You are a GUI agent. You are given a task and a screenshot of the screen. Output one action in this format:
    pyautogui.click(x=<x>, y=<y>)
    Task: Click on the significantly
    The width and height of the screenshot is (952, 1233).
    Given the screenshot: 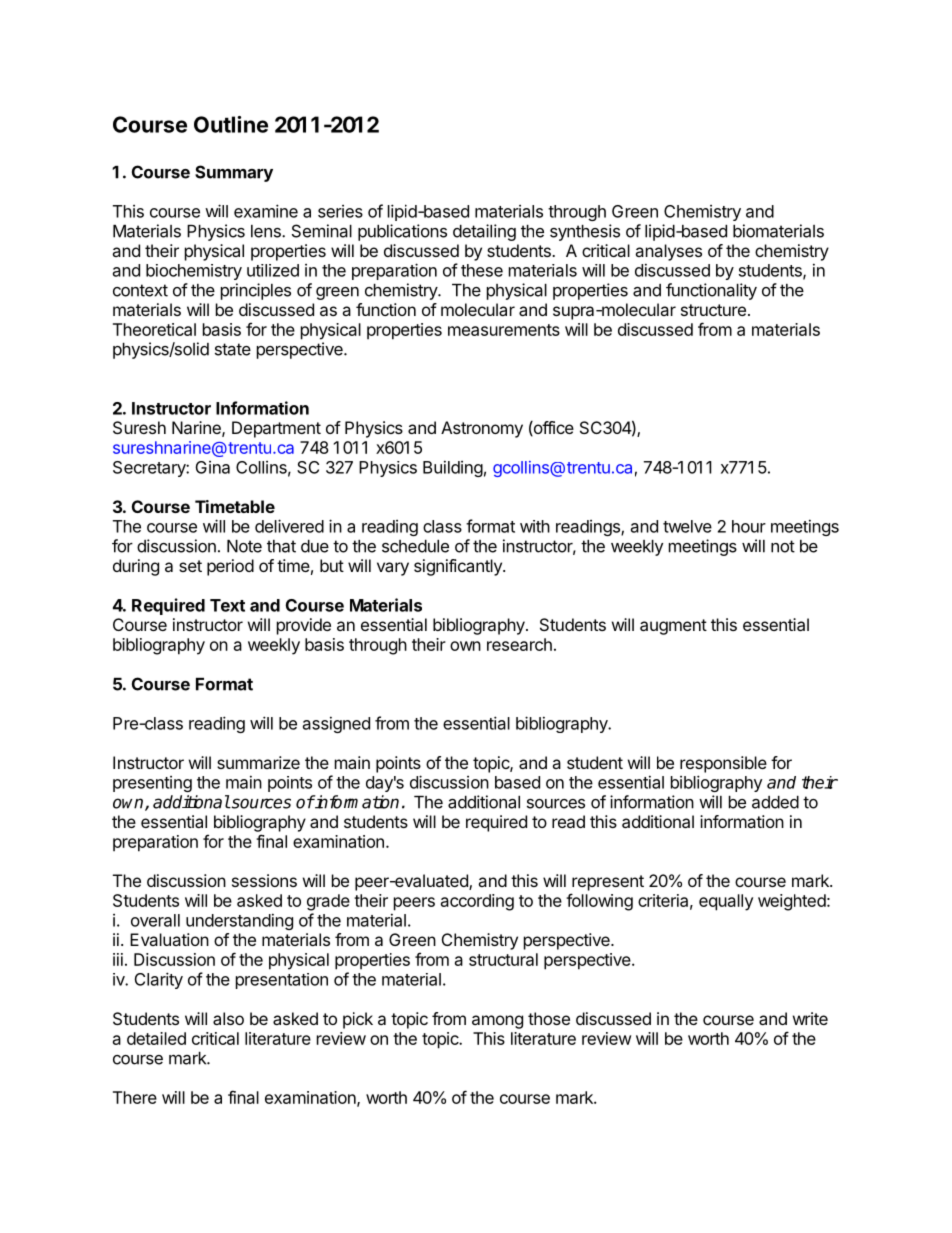 What is the action you would take?
    pyautogui.click(x=459, y=567)
